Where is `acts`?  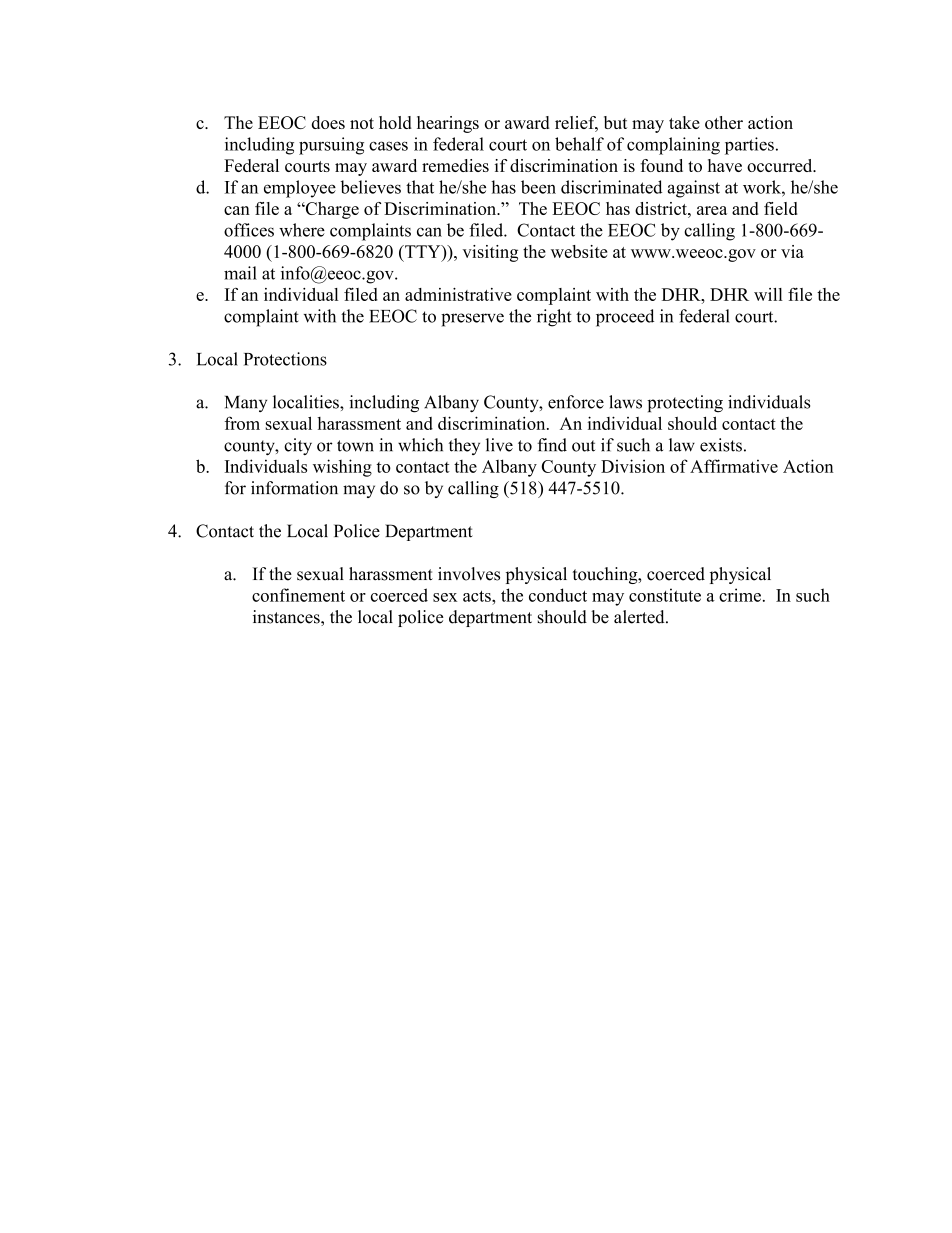 acts is located at coordinates (478, 596).
